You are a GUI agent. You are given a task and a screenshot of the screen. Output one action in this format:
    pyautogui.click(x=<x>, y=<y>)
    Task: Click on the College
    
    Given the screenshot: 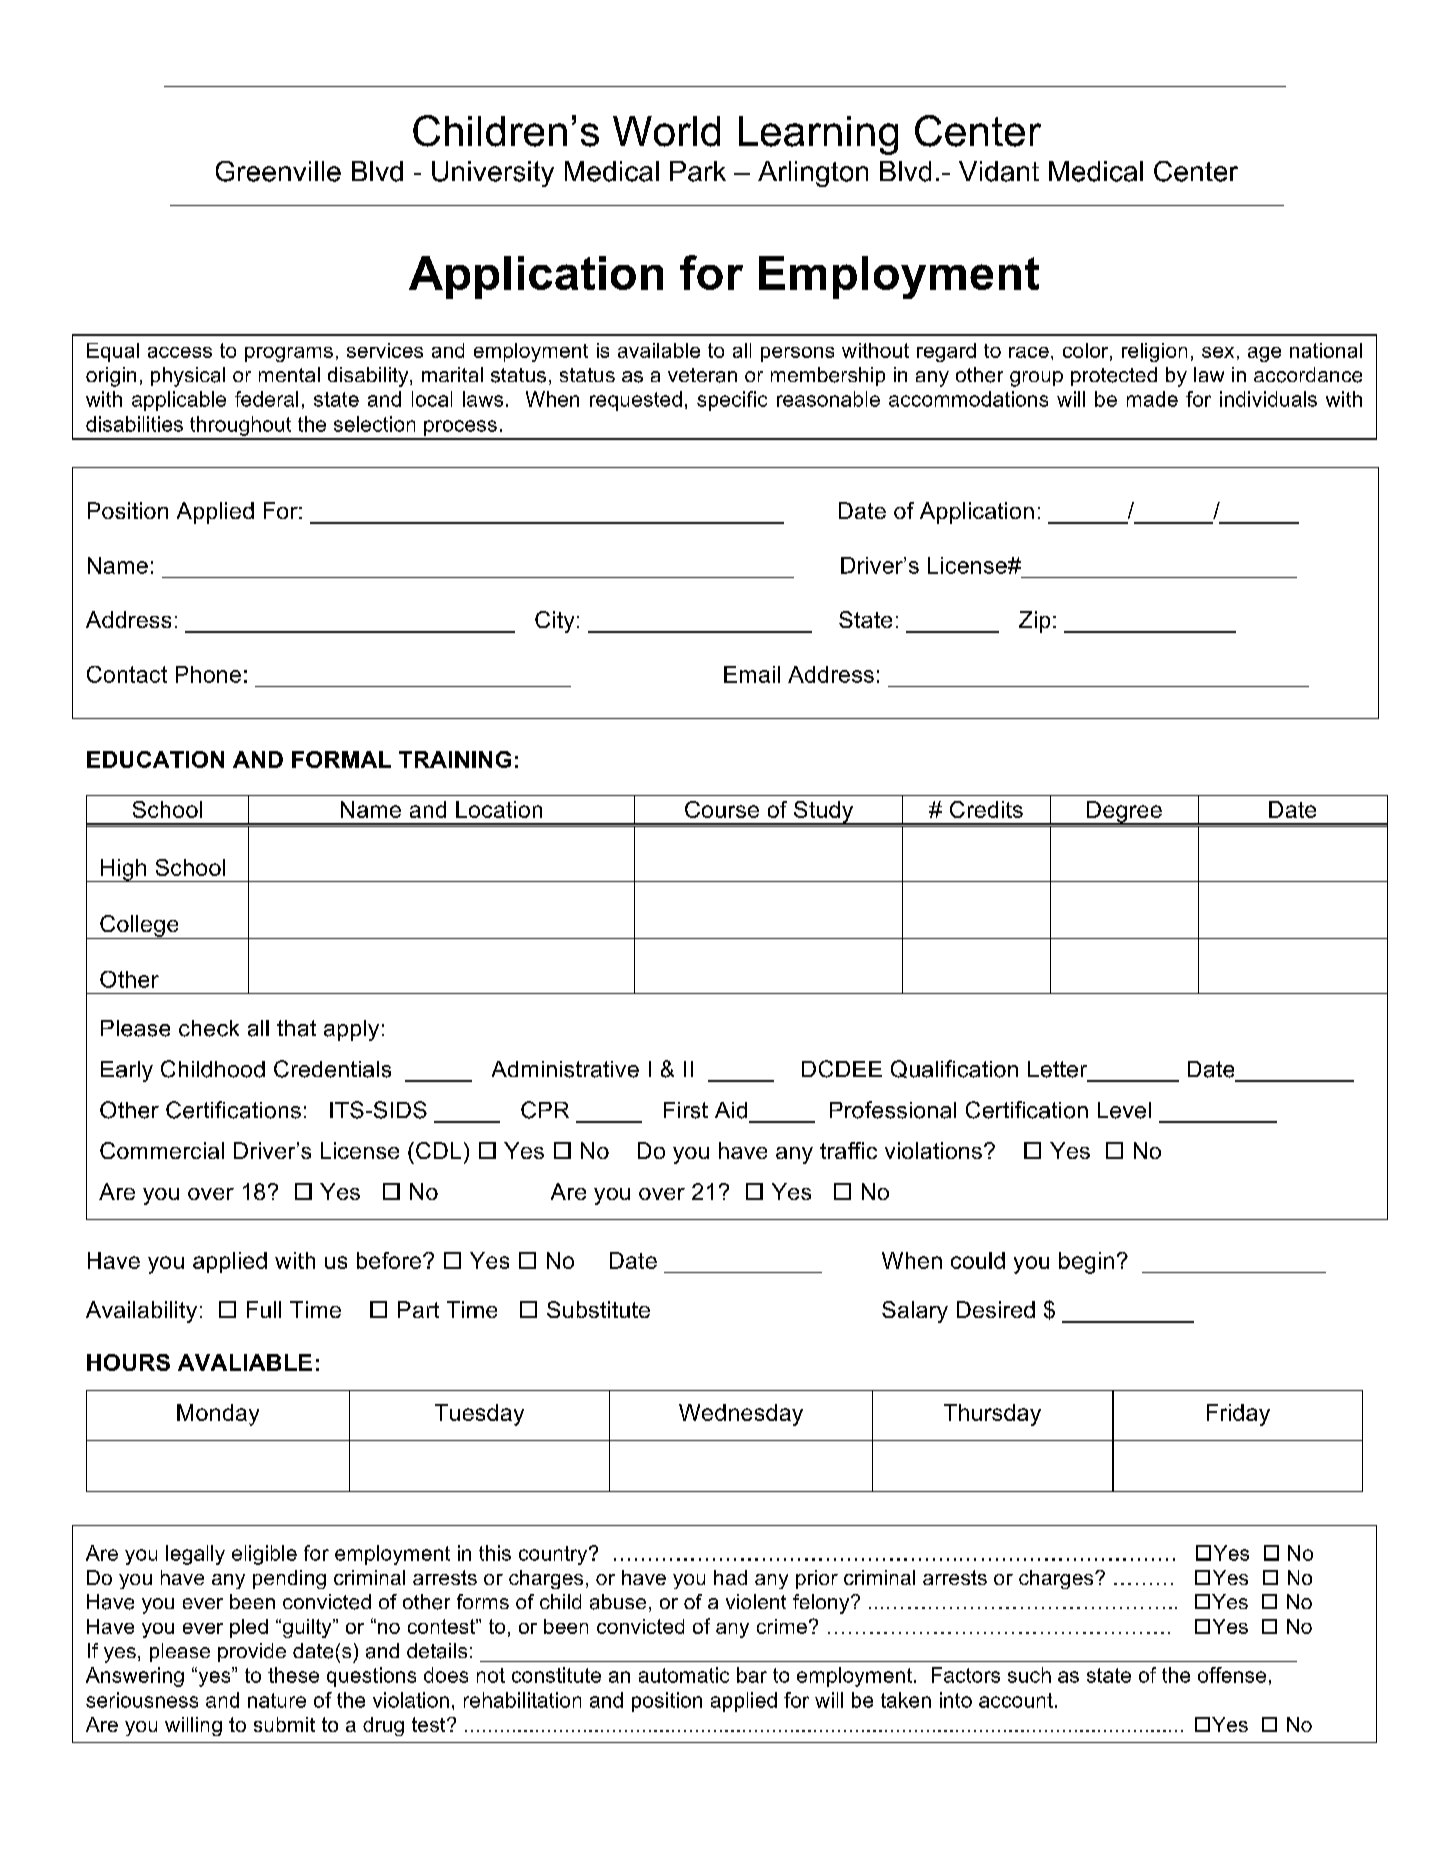 What is the action you would take?
    pyautogui.click(x=139, y=927)
